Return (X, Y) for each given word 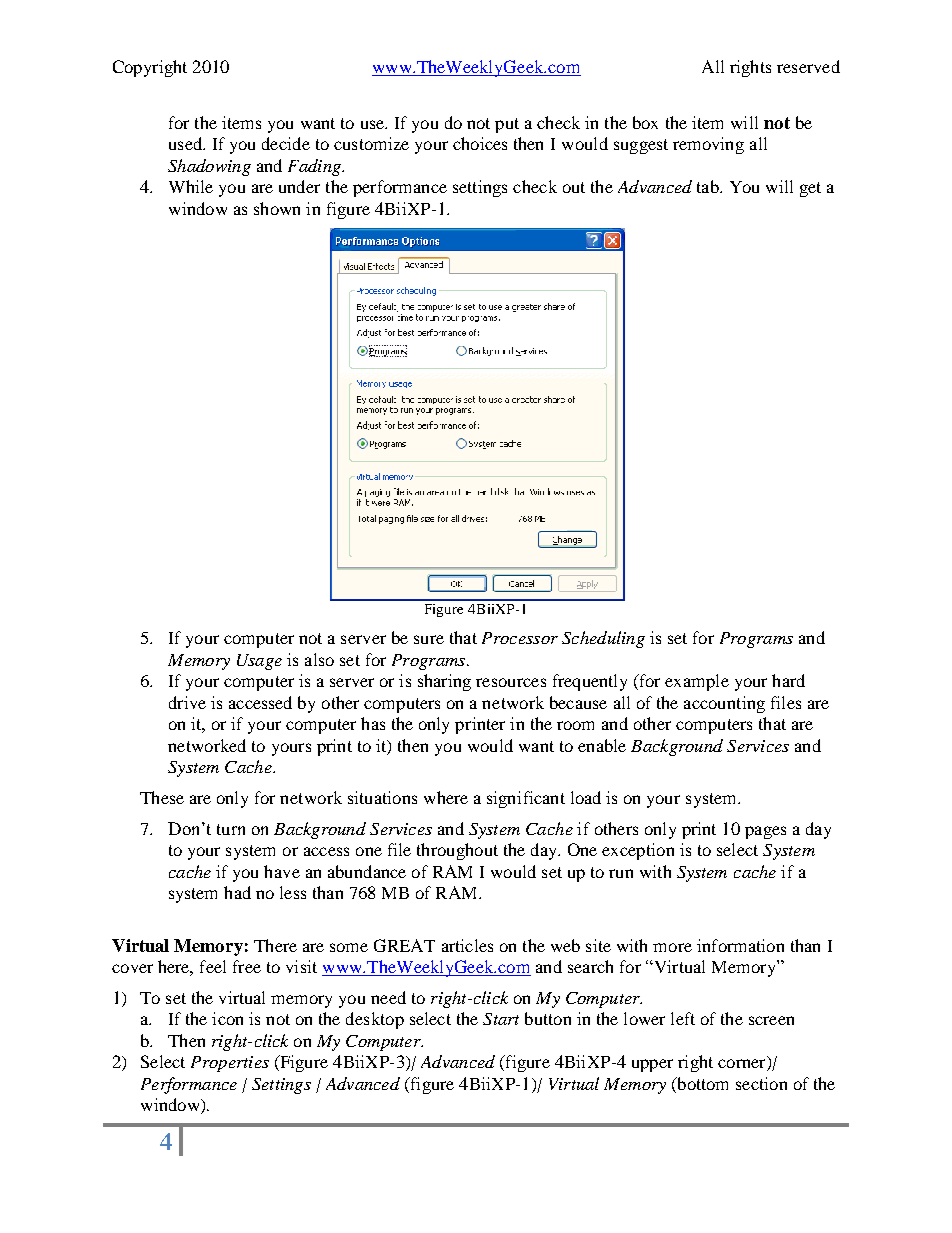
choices (480, 143)
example (697, 682)
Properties (230, 1064)
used (187, 143)
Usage (259, 662)
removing (708, 145)
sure (429, 639)
